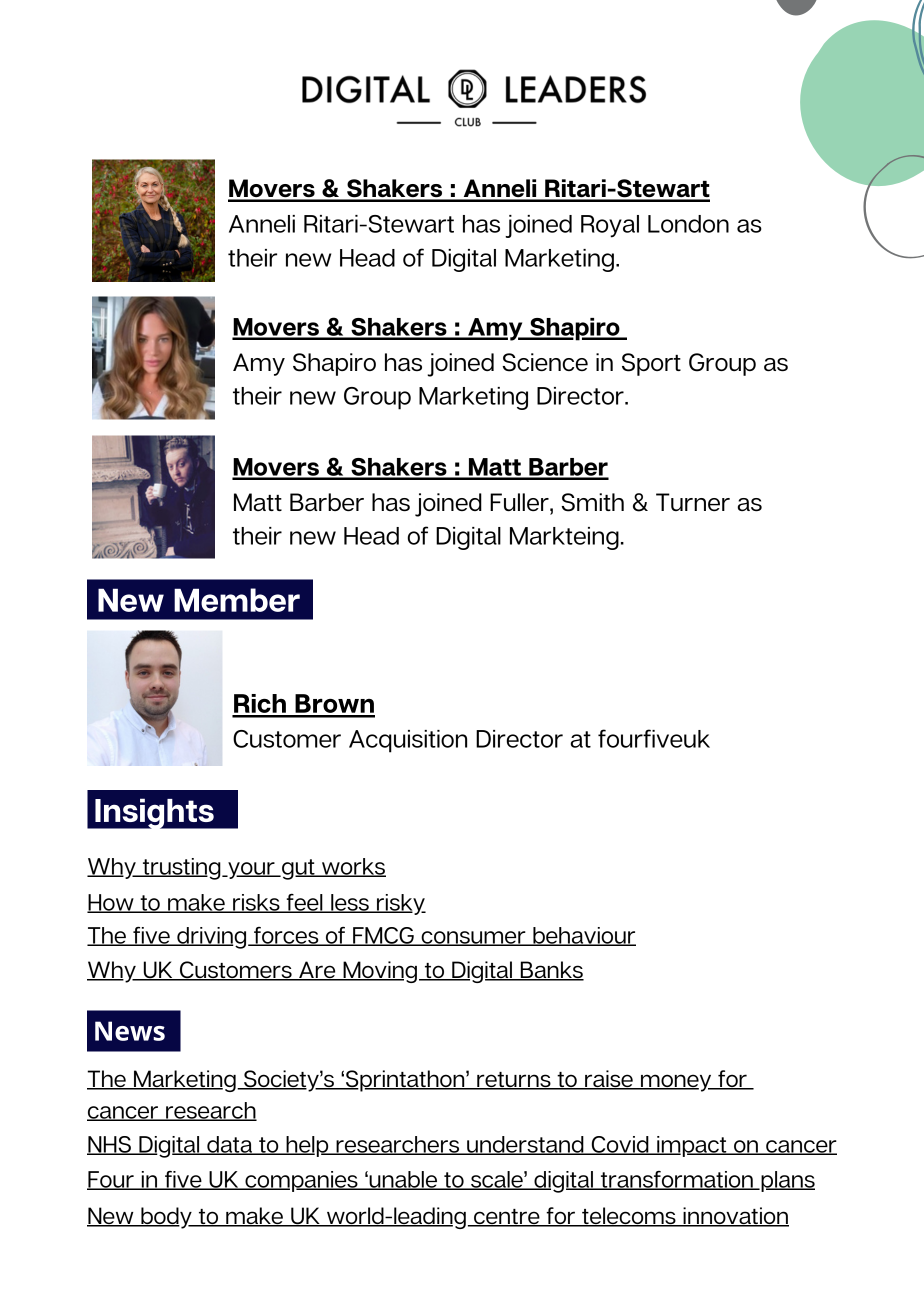 This screenshot has width=924, height=1308. I want to click on trusting, so click(182, 869).
